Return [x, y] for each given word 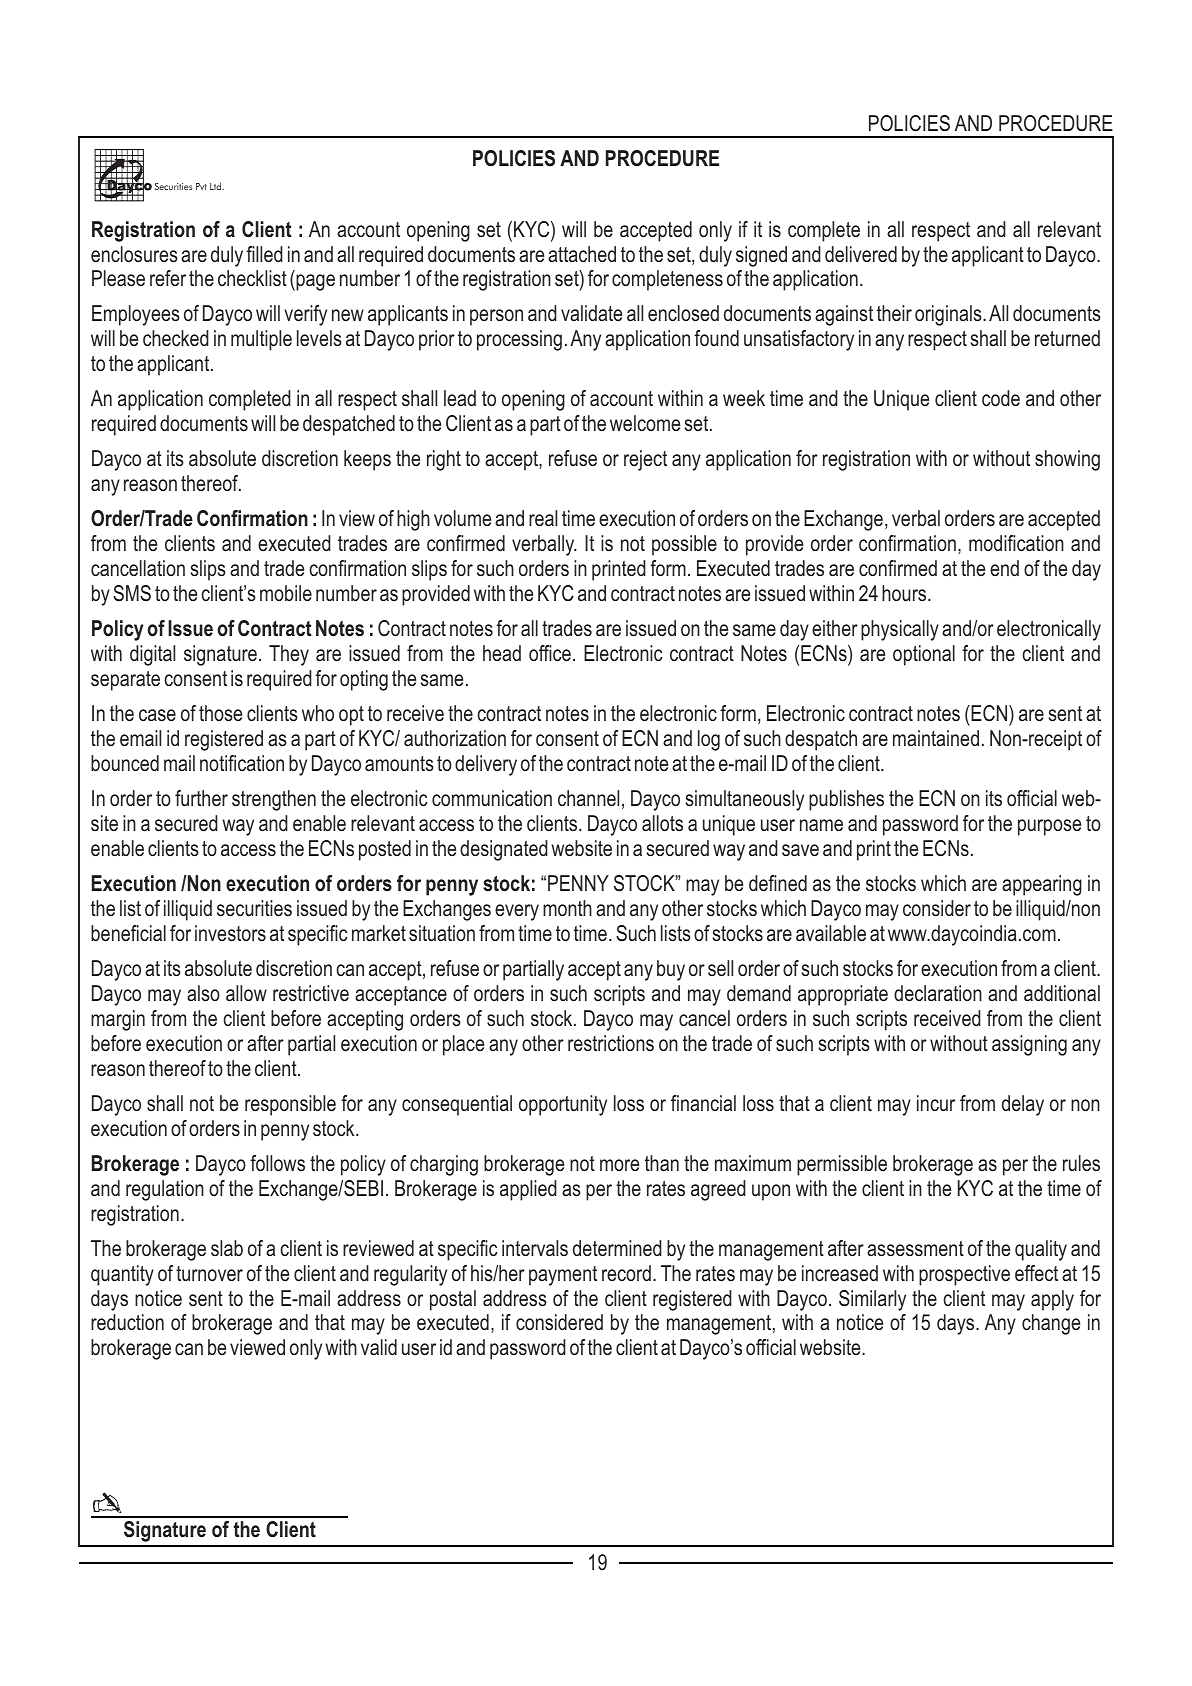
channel [588, 798]
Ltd [217, 186]
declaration [938, 993]
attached [582, 254]
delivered [861, 254]
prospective [964, 1275]
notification [242, 763]
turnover [209, 1273]
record [626, 1273]
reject [645, 460]
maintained [936, 738]
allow [246, 993]
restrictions [611, 1043]
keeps [367, 460]
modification [1016, 543]
